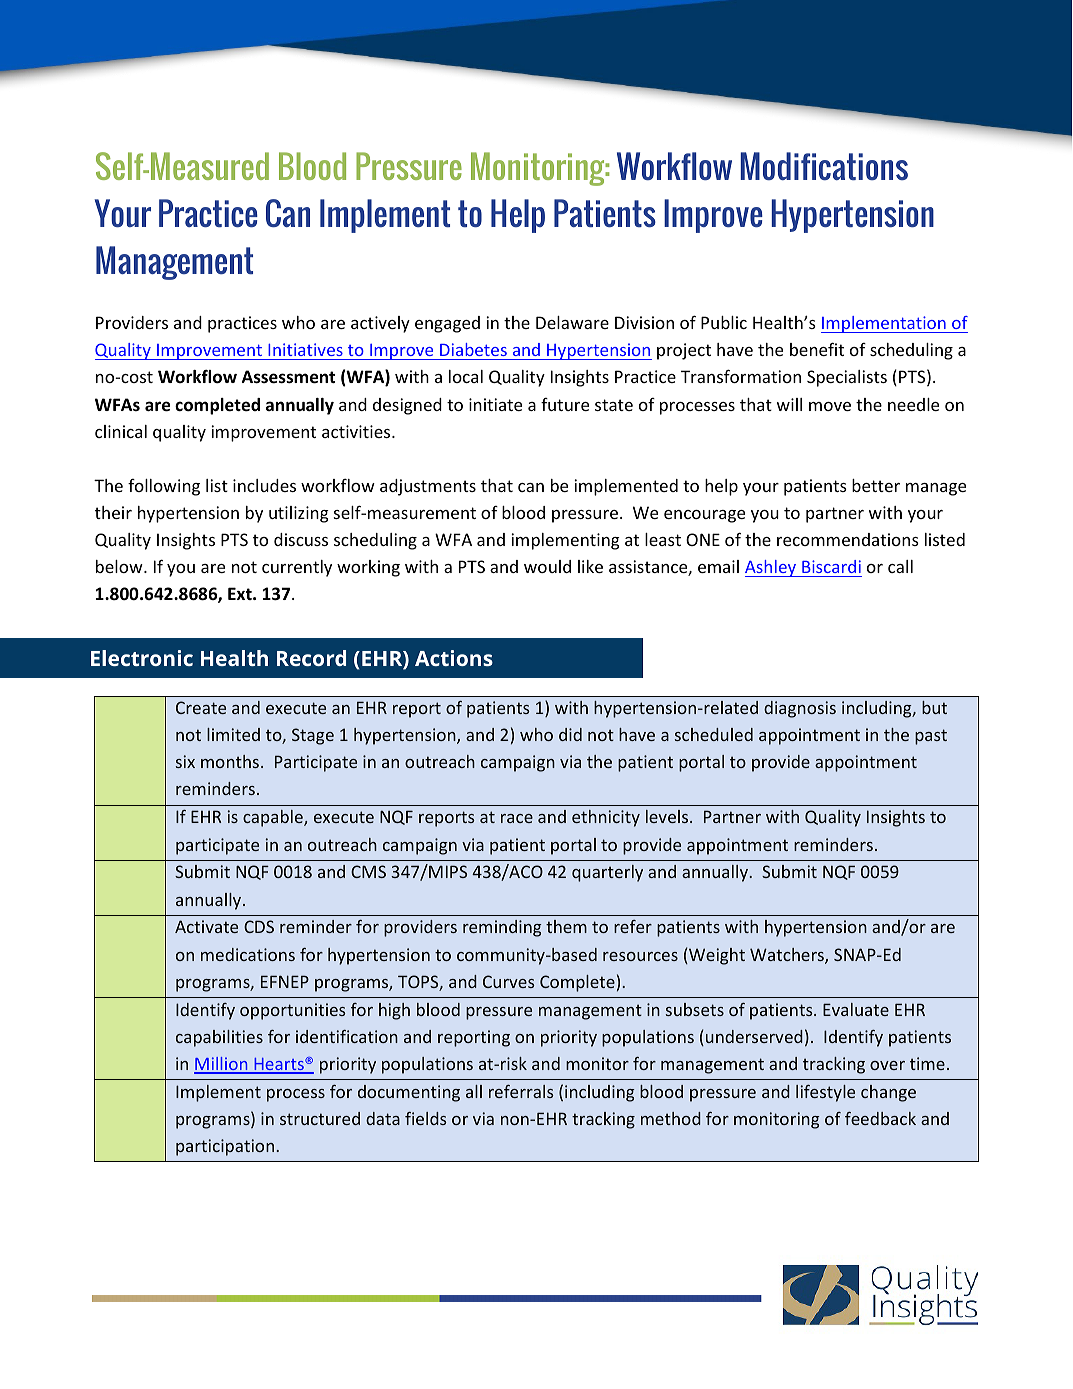 The height and width of the image is (1389, 1073). Describe the element at coordinates (274, 818) in the image. I see `capable` at that location.
